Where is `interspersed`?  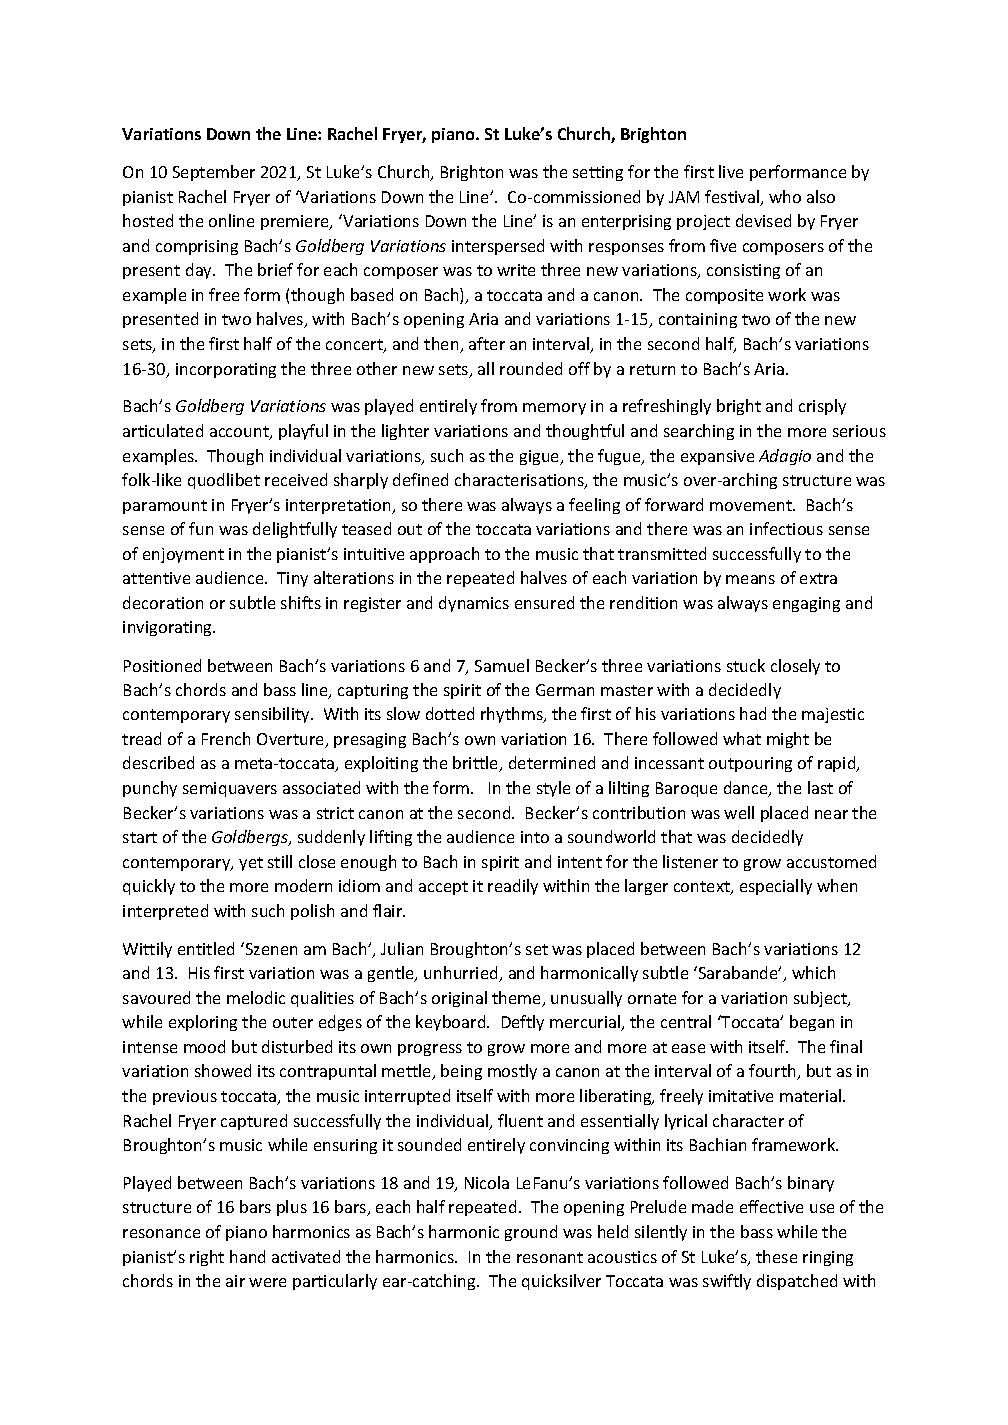
interspersed is located at coordinates (498, 247).
